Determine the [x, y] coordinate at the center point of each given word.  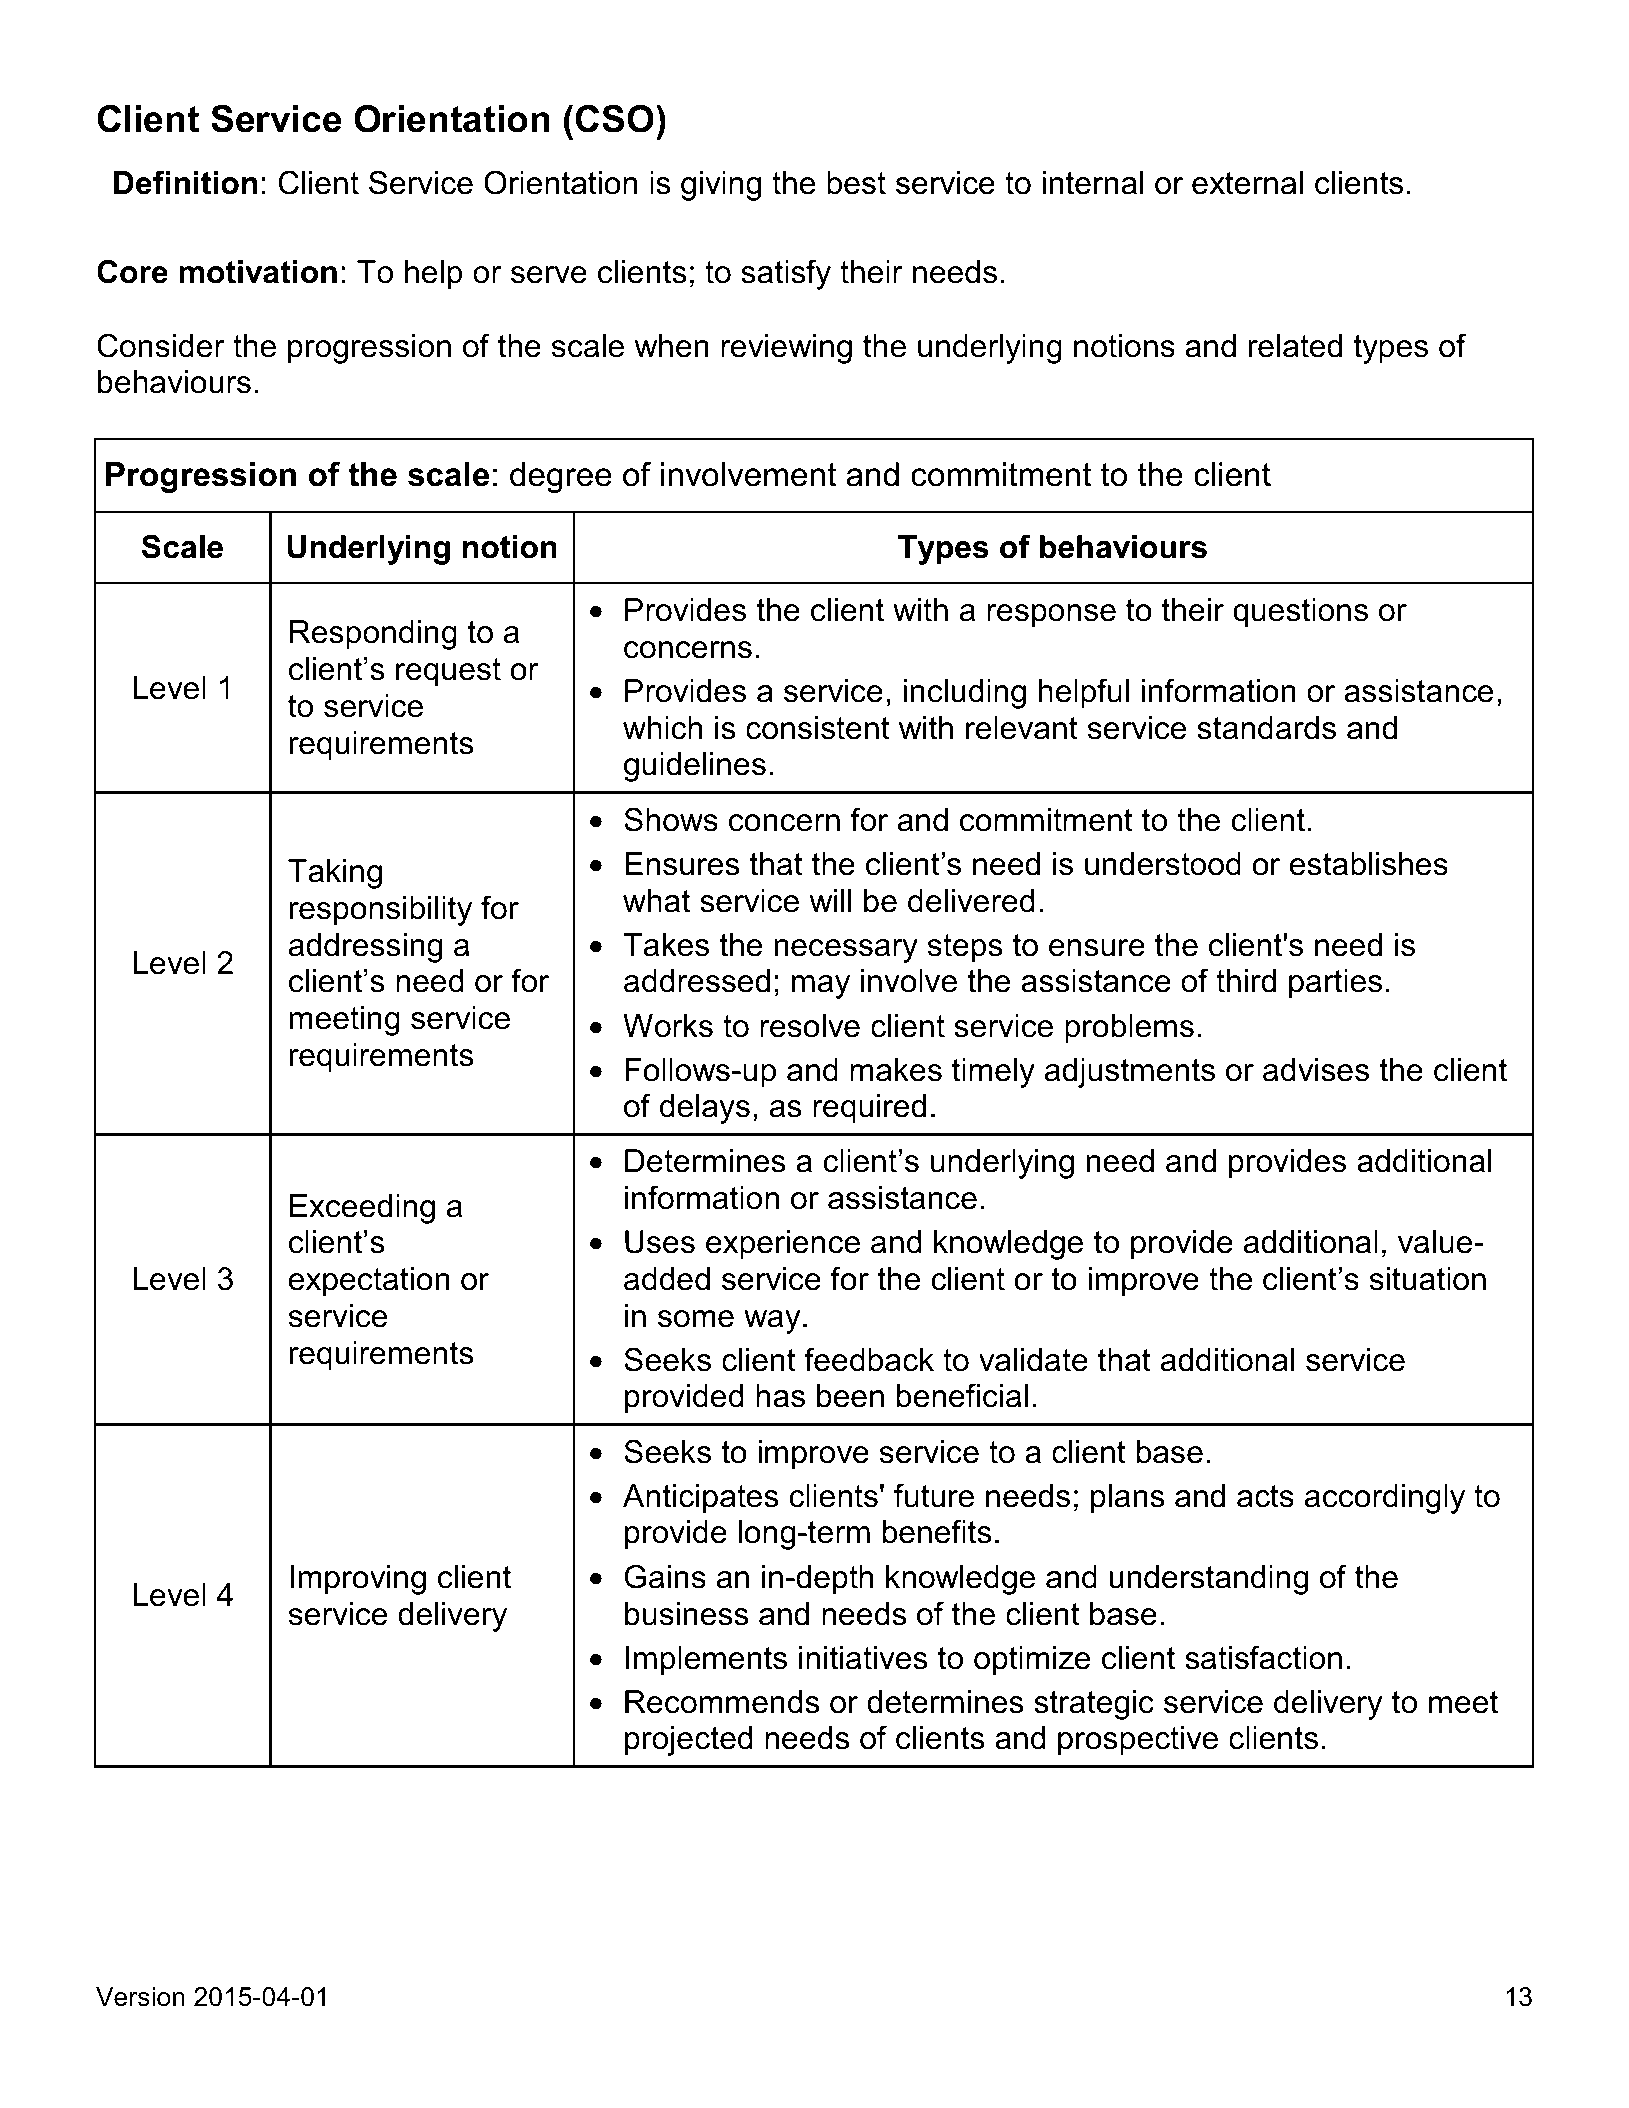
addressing [365, 948]
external [1247, 183]
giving [721, 186]
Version [140, 1997]
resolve [810, 1026]
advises [1316, 1070]
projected [688, 1741]
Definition [185, 182]
